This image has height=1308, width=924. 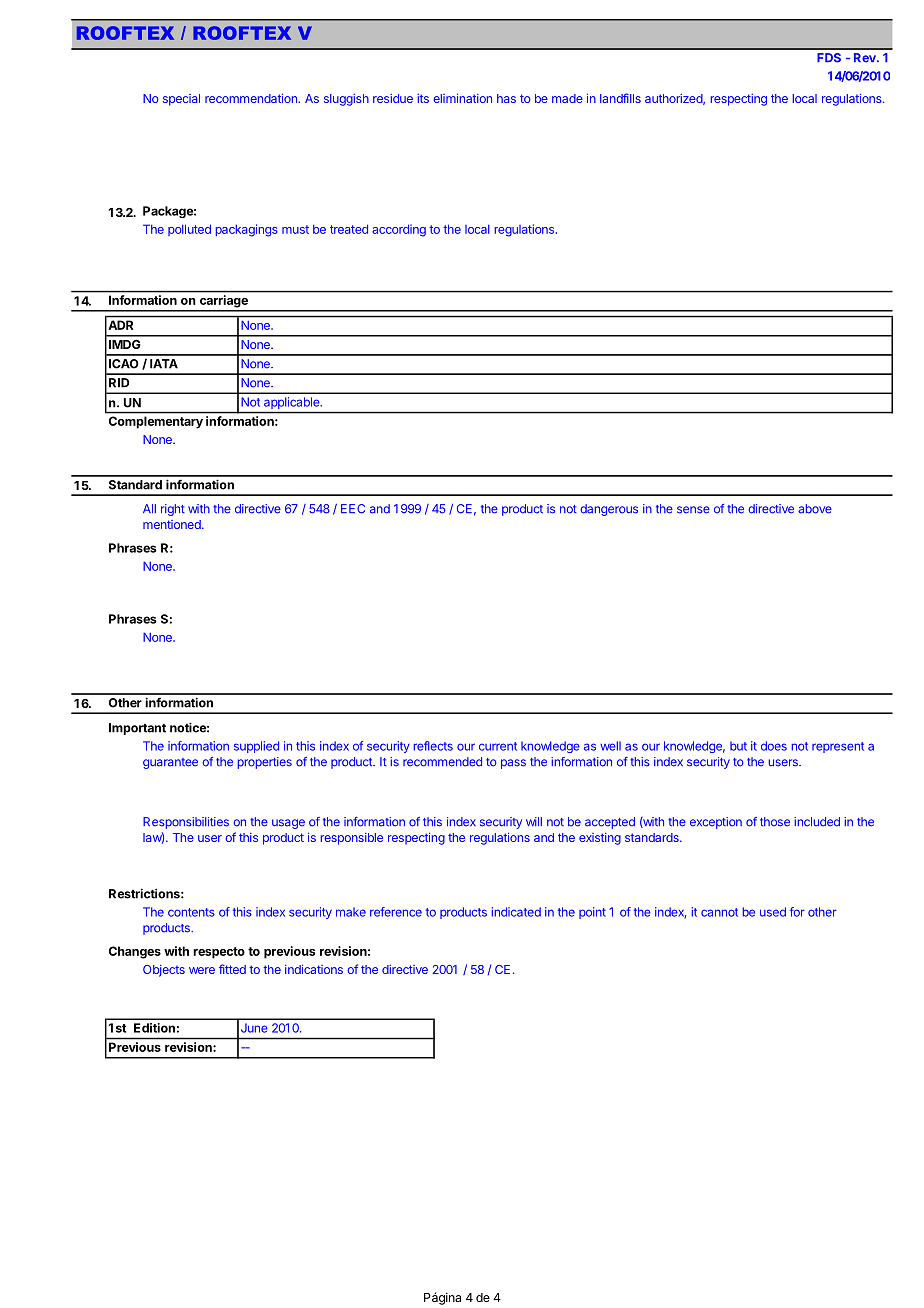 What do you see at coordinates (353, 509) in the image?
I see `EEC` at bounding box center [353, 509].
